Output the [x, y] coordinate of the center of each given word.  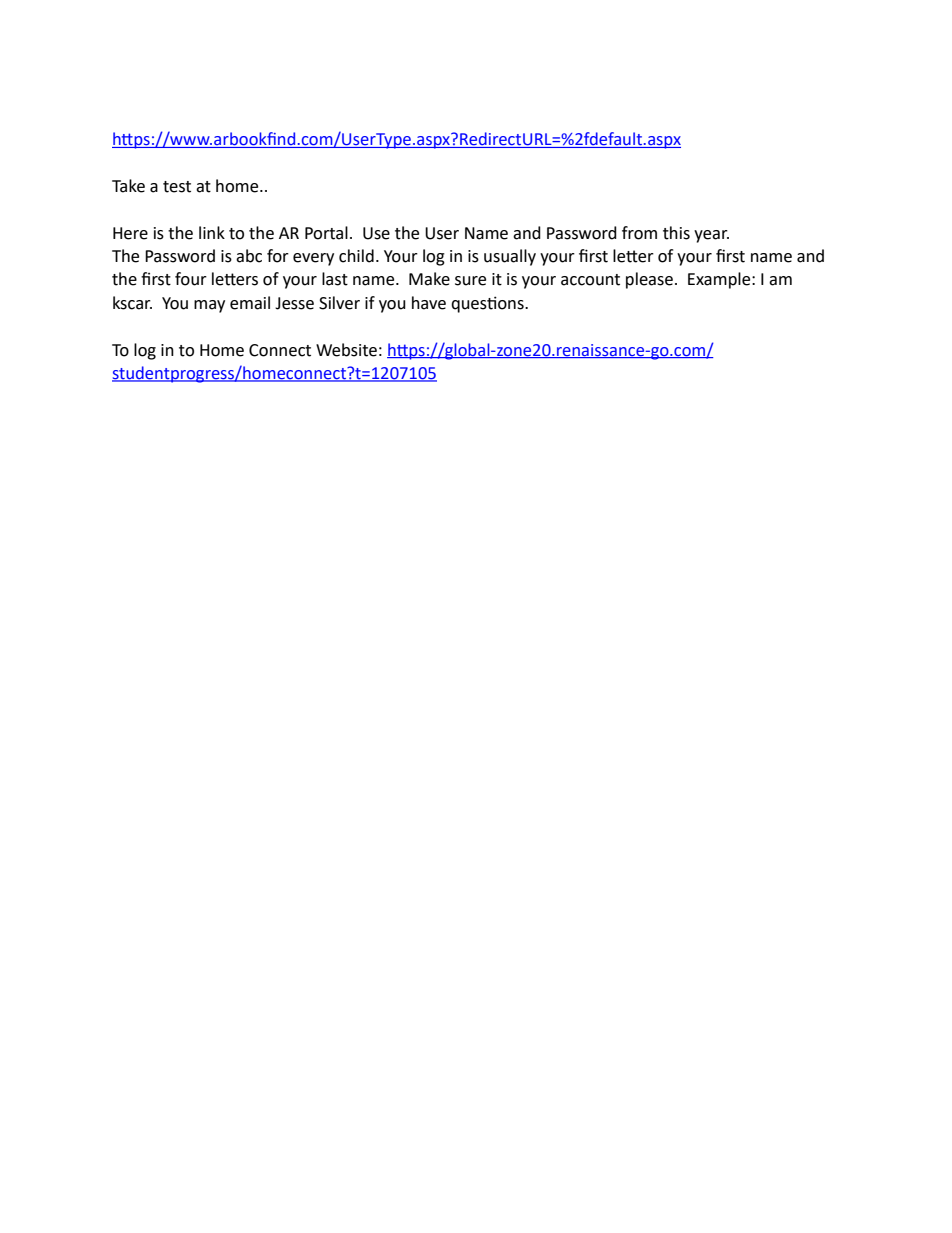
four [191, 279]
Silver [339, 303]
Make [429, 279]
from [639, 233]
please [649, 280]
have [429, 303]
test [177, 187]
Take [128, 186]
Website [346, 350]
